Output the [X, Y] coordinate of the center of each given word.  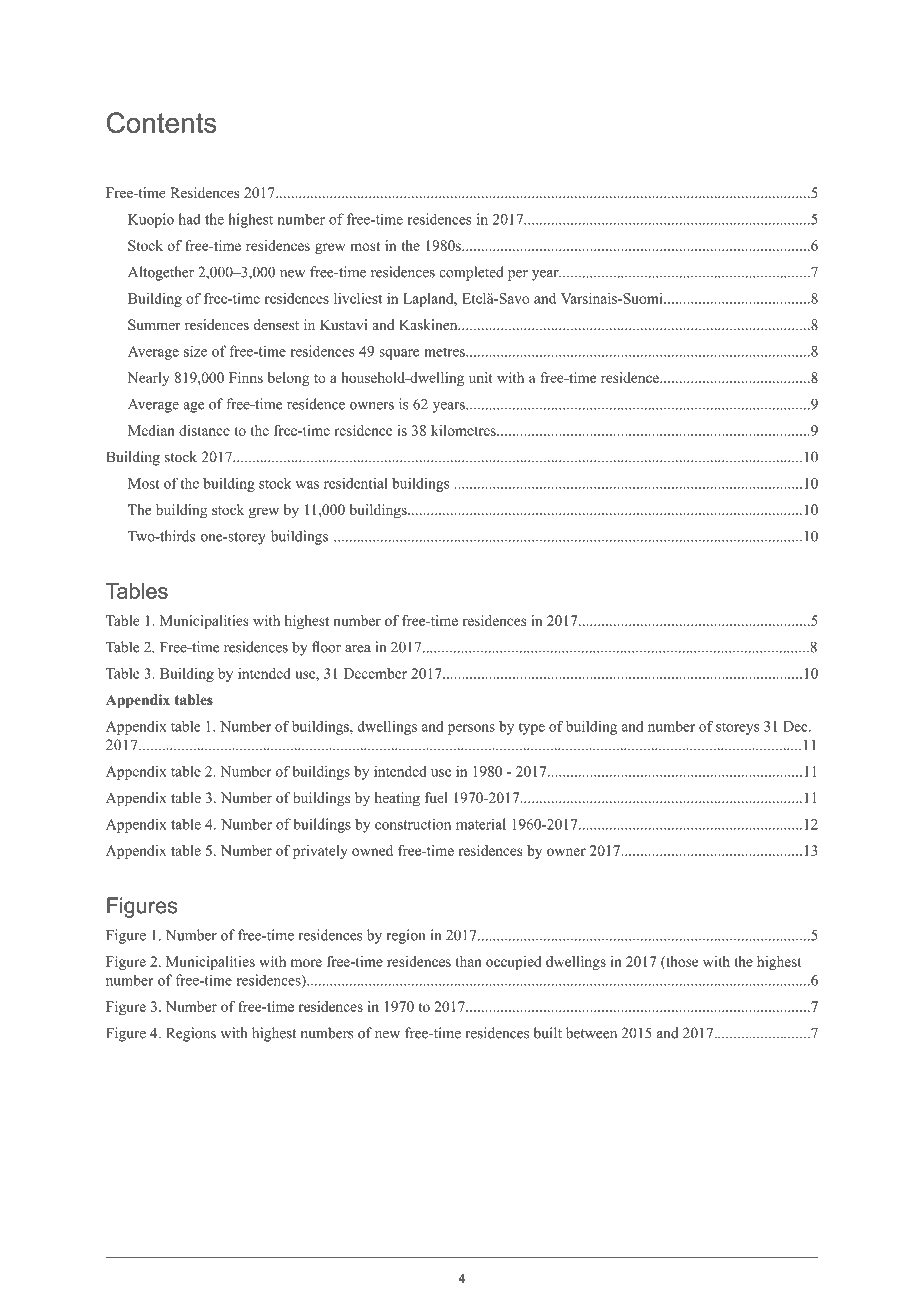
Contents [162, 122]
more [306, 963]
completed [471, 273]
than [469, 961]
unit [481, 377]
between [591, 1033]
